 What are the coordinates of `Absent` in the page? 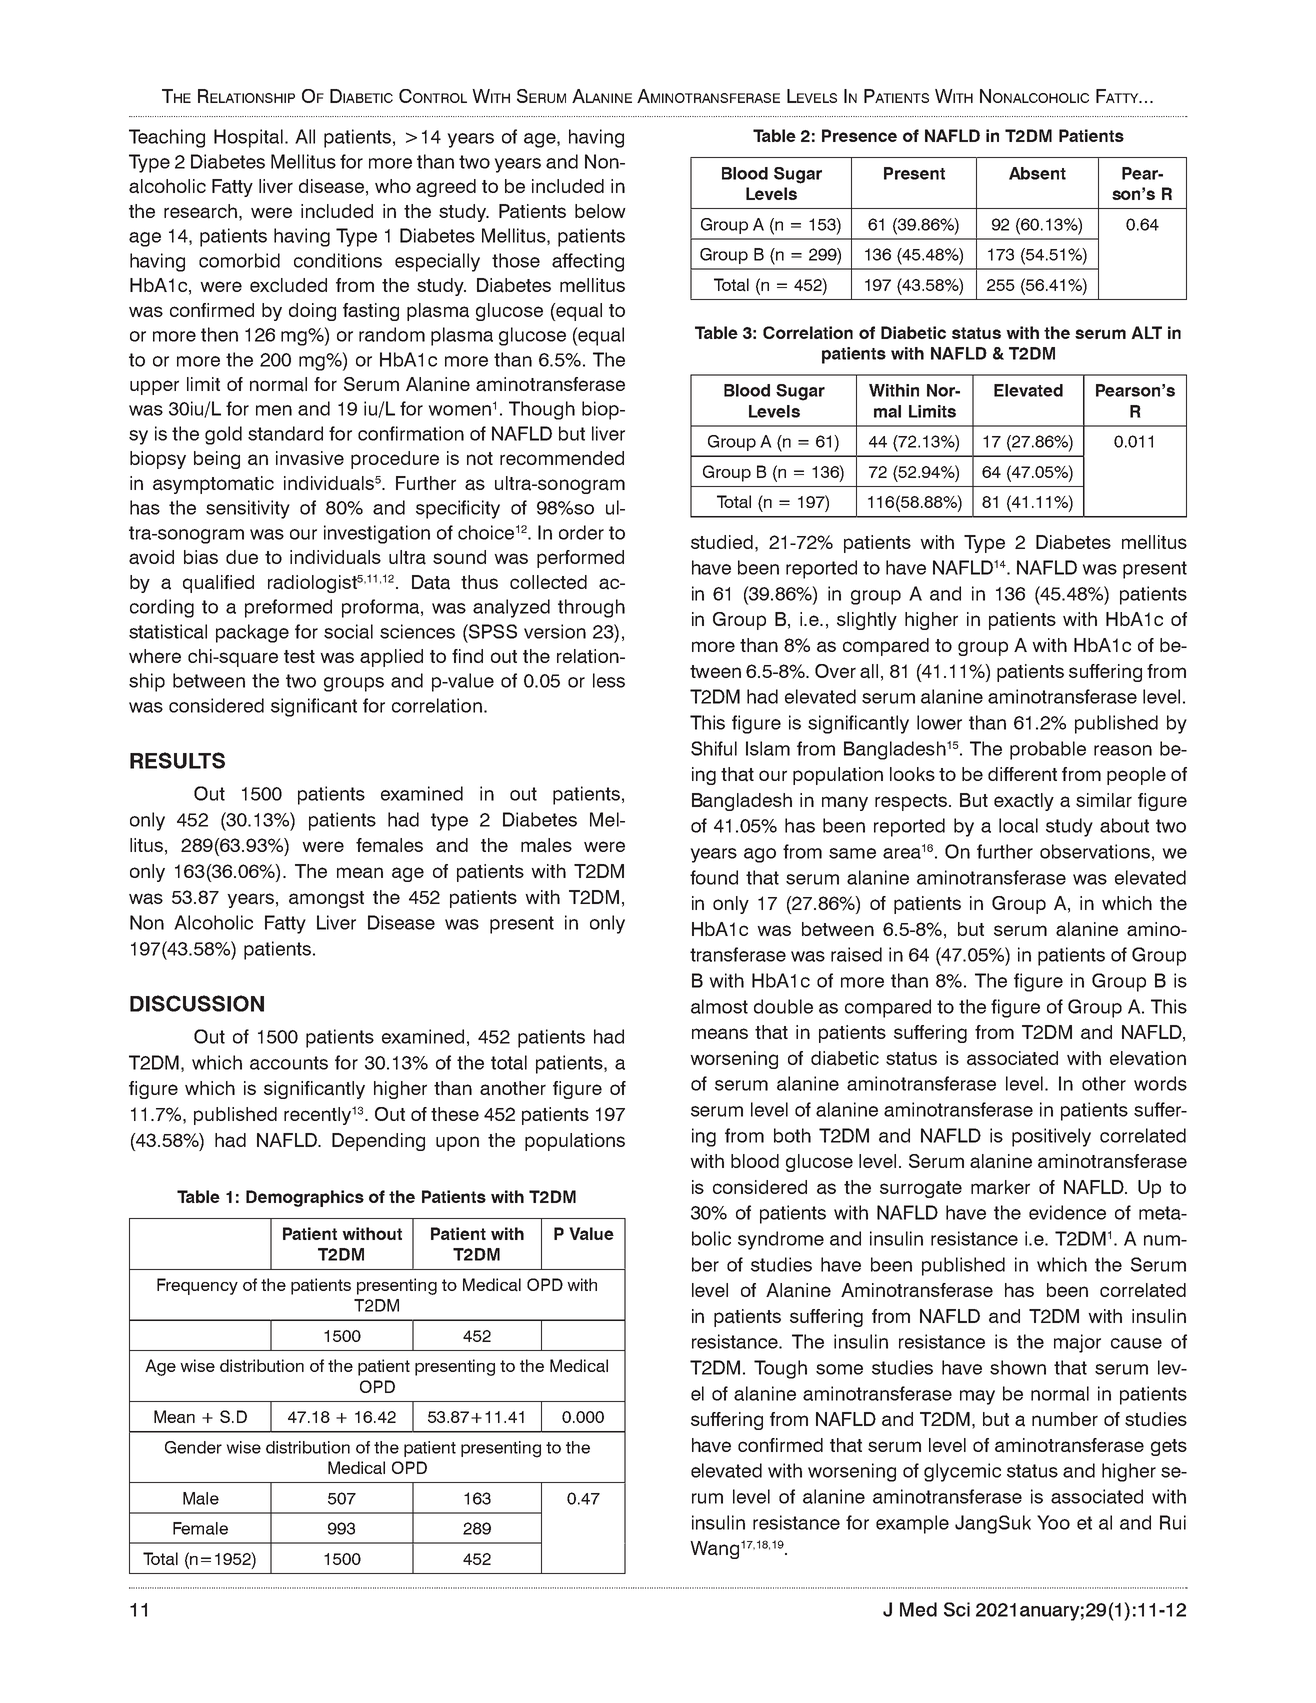 It's located at (1037, 173).
